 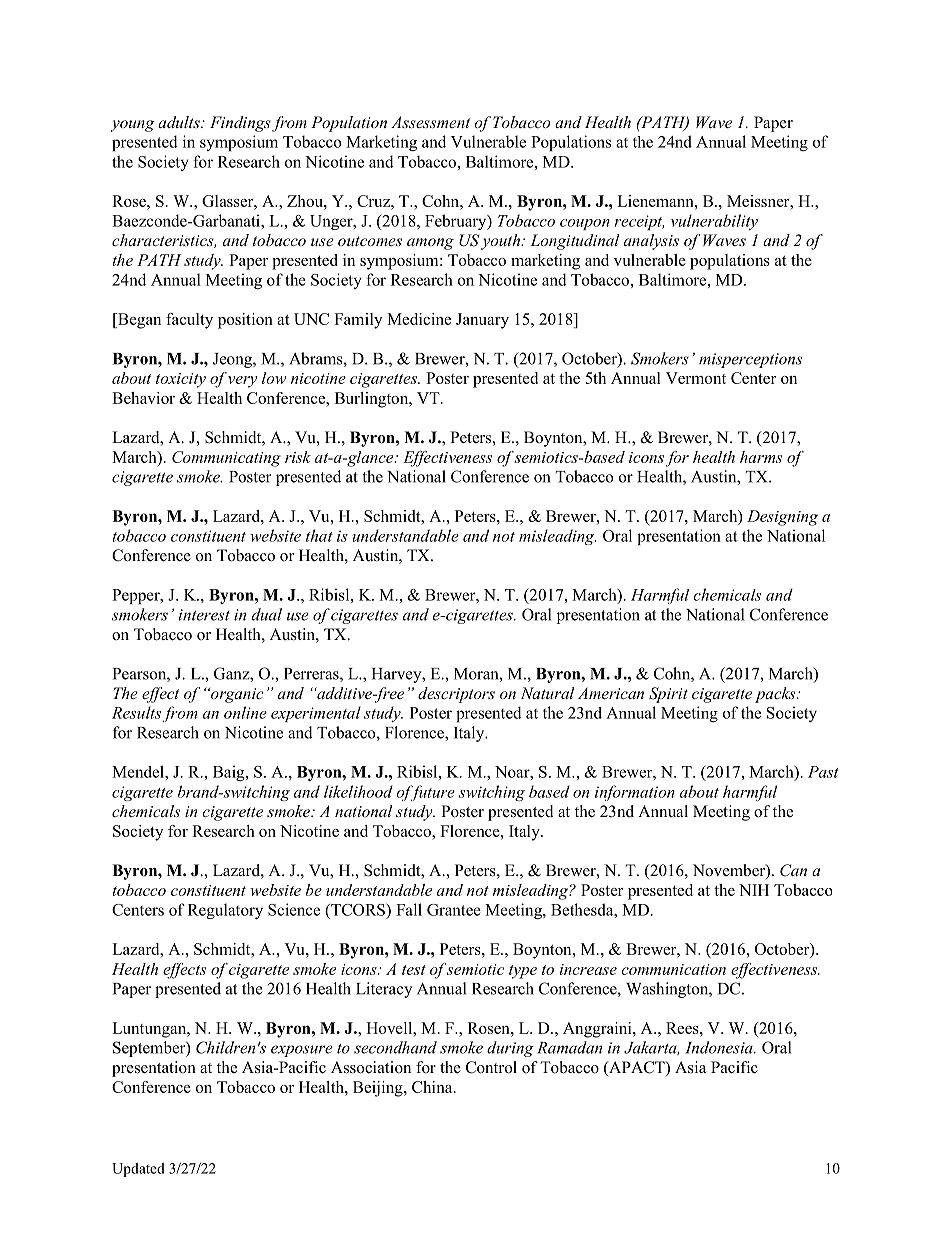 I want to click on interest, so click(x=204, y=615).
